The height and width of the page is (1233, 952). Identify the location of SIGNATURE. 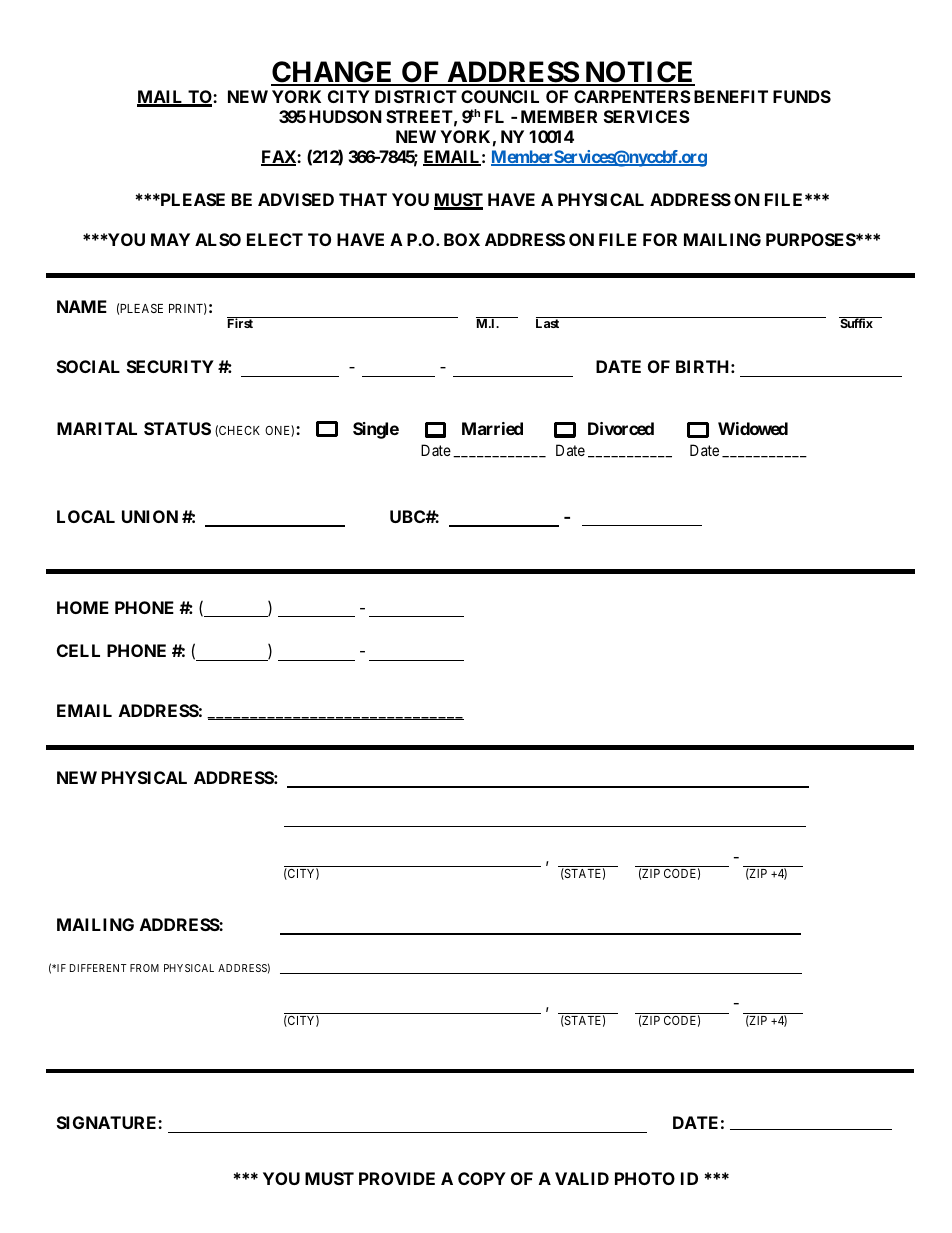
(108, 1122).
